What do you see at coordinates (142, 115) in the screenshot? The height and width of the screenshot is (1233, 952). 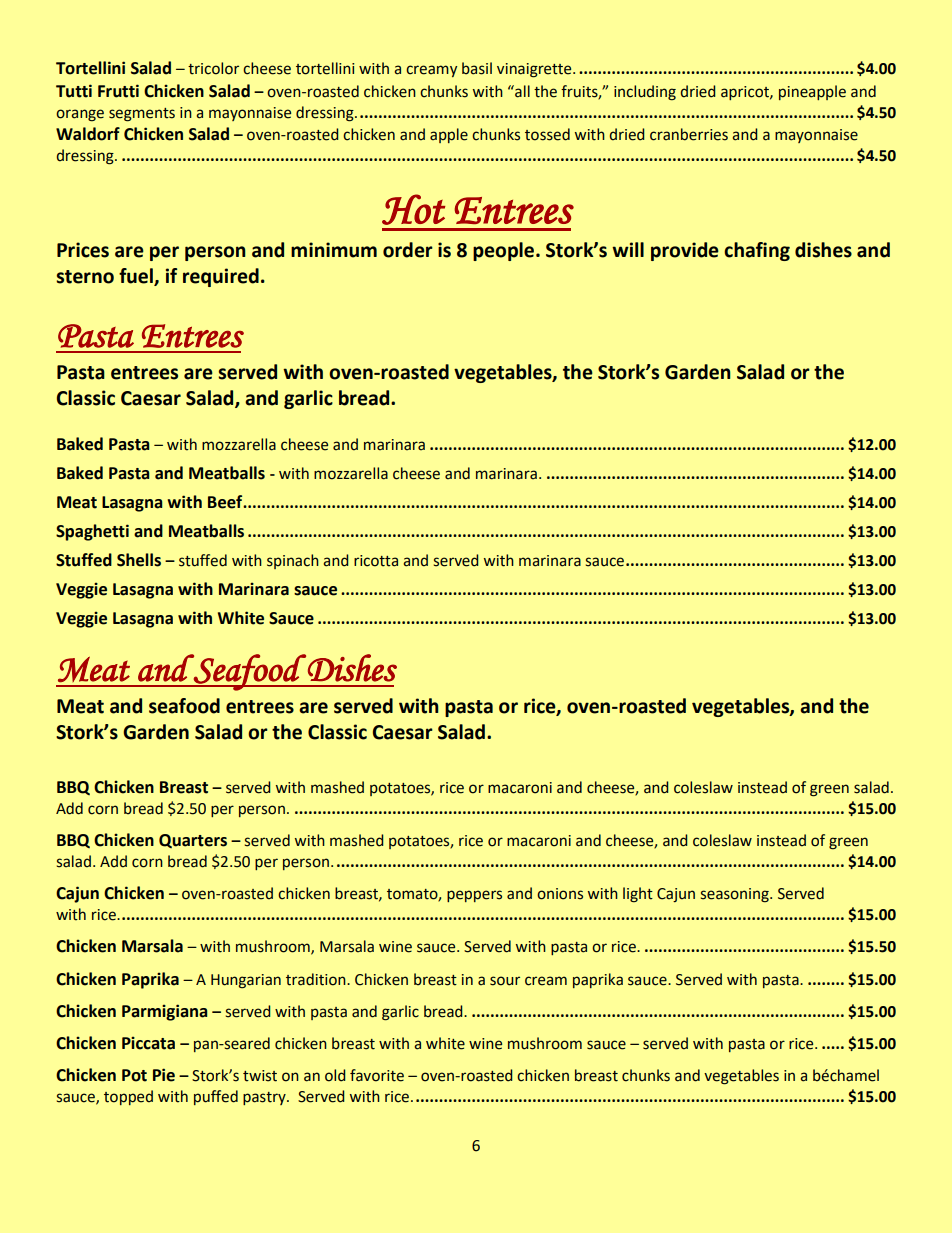 I see `segments` at bounding box center [142, 115].
